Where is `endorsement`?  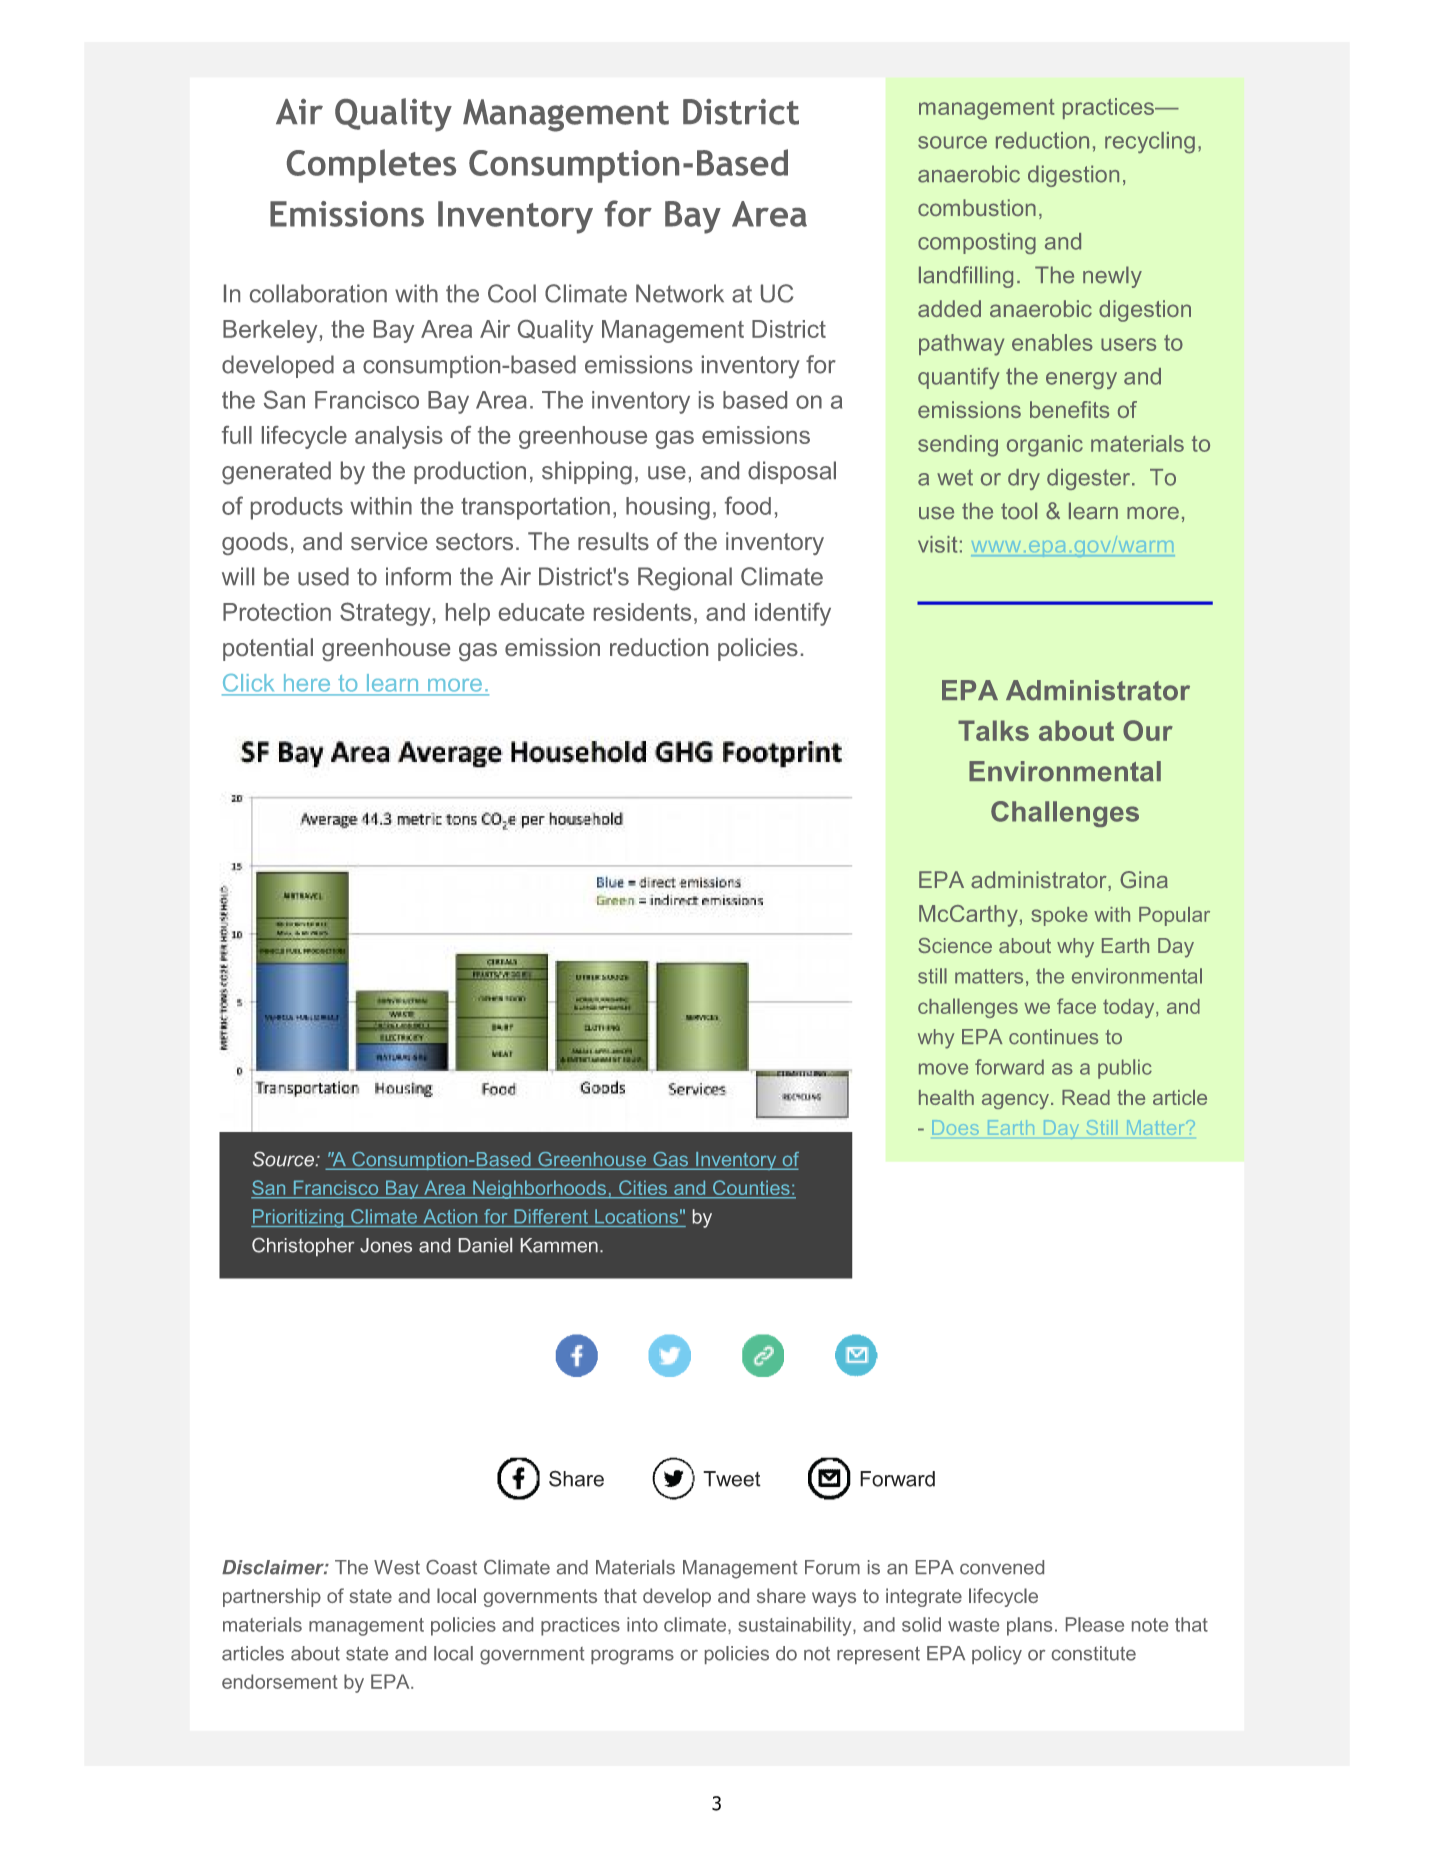
endorsement is located at coordinates (280, 1681).
